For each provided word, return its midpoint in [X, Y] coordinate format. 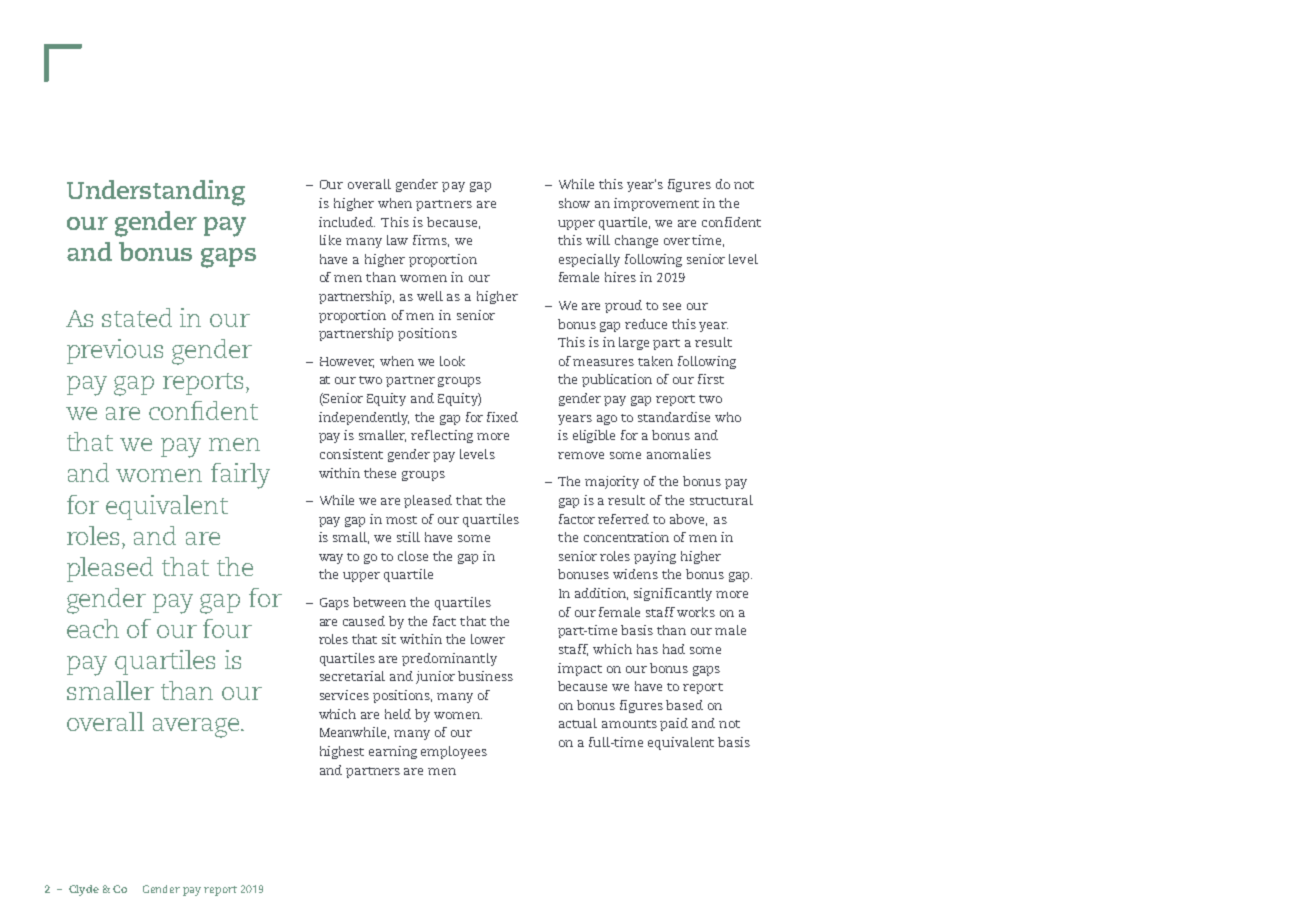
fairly [240, 476]
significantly [673, 594]
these [380, 473]
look [452, 361]
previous [115, 351]
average [196, 728]
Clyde [84, 890]
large [634, 343]
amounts [629, 724]
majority [612, 482]
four [227, 628]
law [397, 240]
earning [393, 752]
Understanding [156, 193]
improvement [656, 204]
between [379, 602]
